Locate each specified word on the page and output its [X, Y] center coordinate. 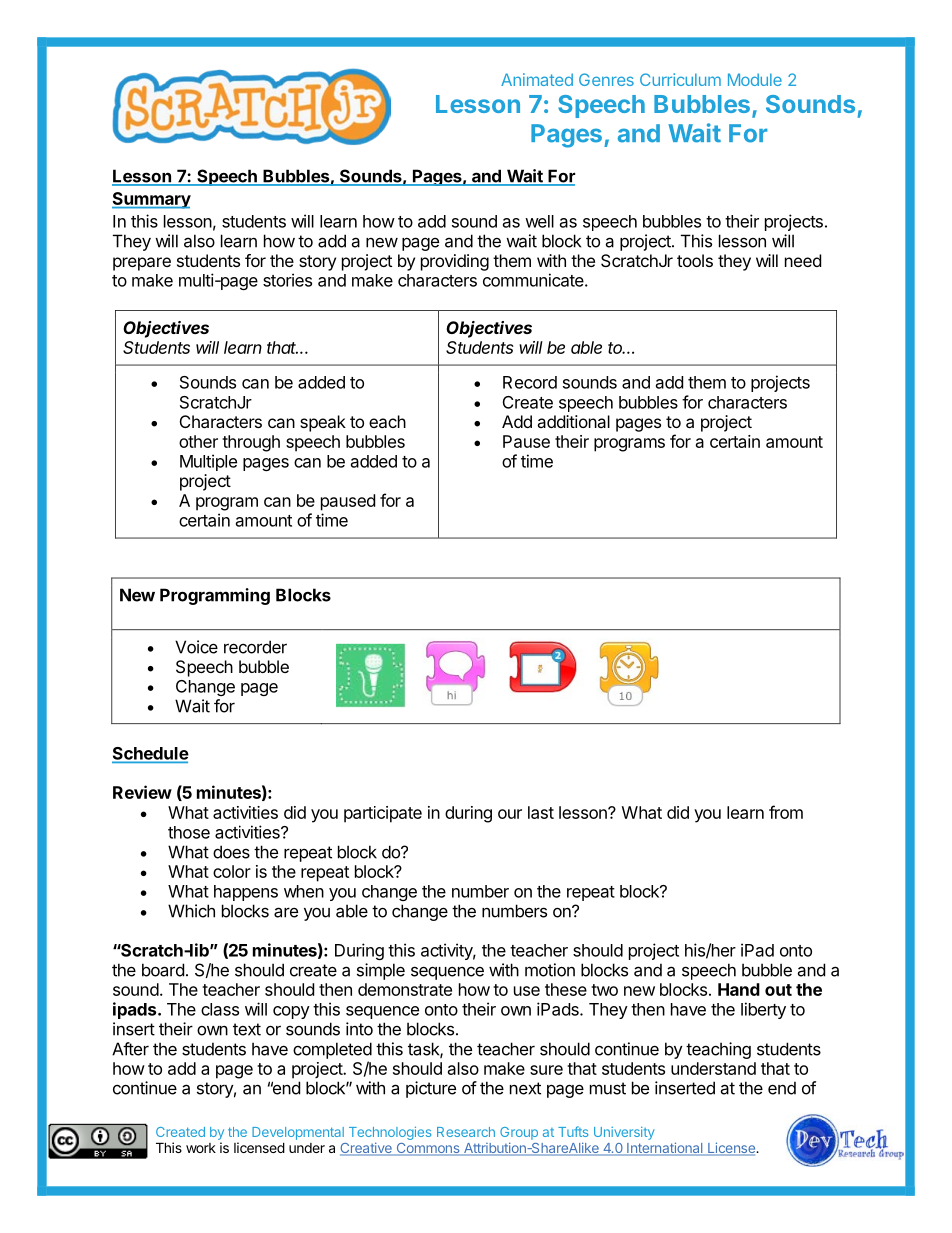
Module [755, 79]
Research [466, 1132]
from [786, 812]
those [189, 832]
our [510, 814]
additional [573, 421]
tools [695, 260]
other [198, 441]
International [665, 1149]
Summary [151, 200]
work [201, 1148]
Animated [537, 79]
